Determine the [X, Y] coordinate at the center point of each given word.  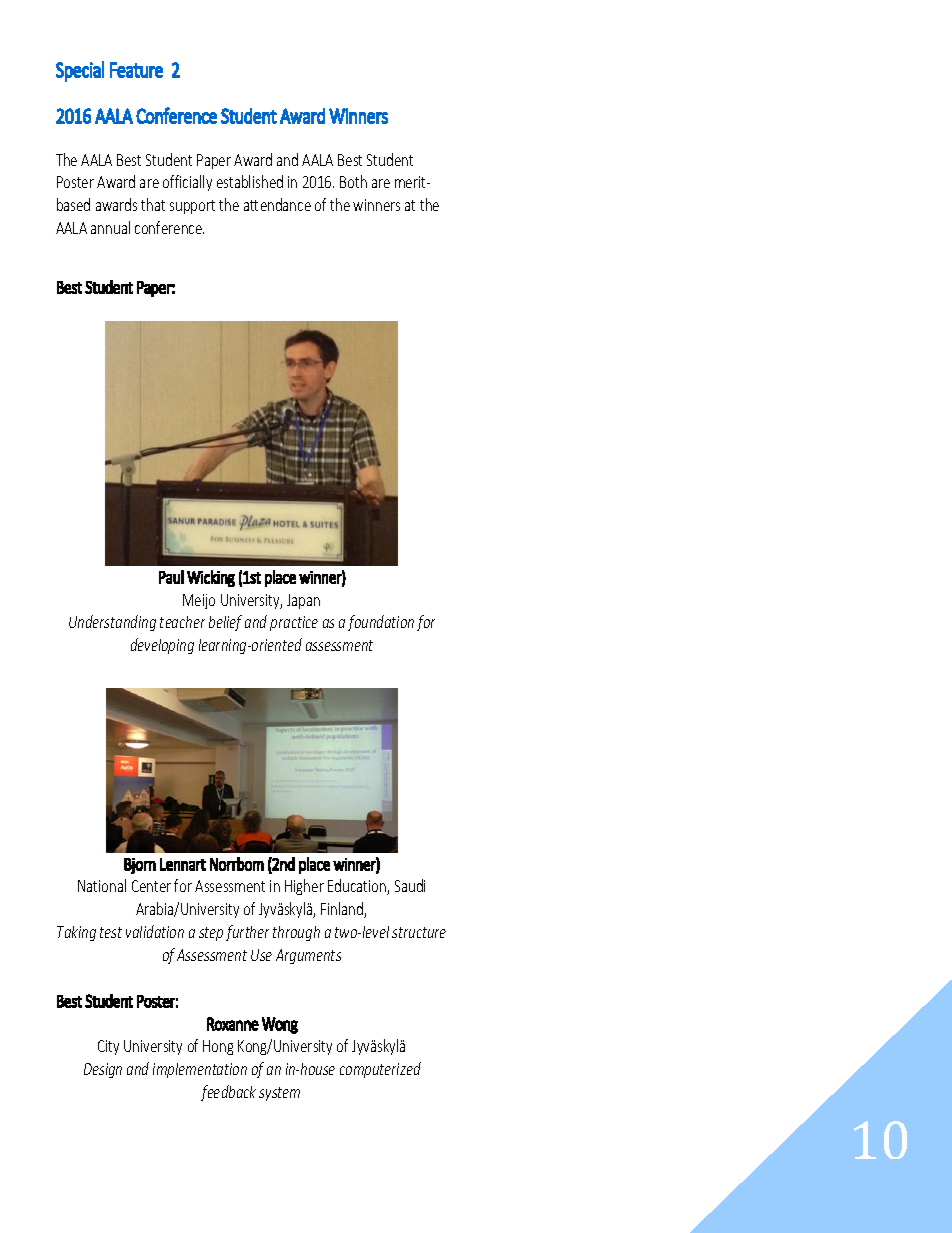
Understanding [112, 623]
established [250, 181]
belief [225, 623]
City [108, 1047]
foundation [381, 623]
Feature [136, 70]
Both [353, 181]
